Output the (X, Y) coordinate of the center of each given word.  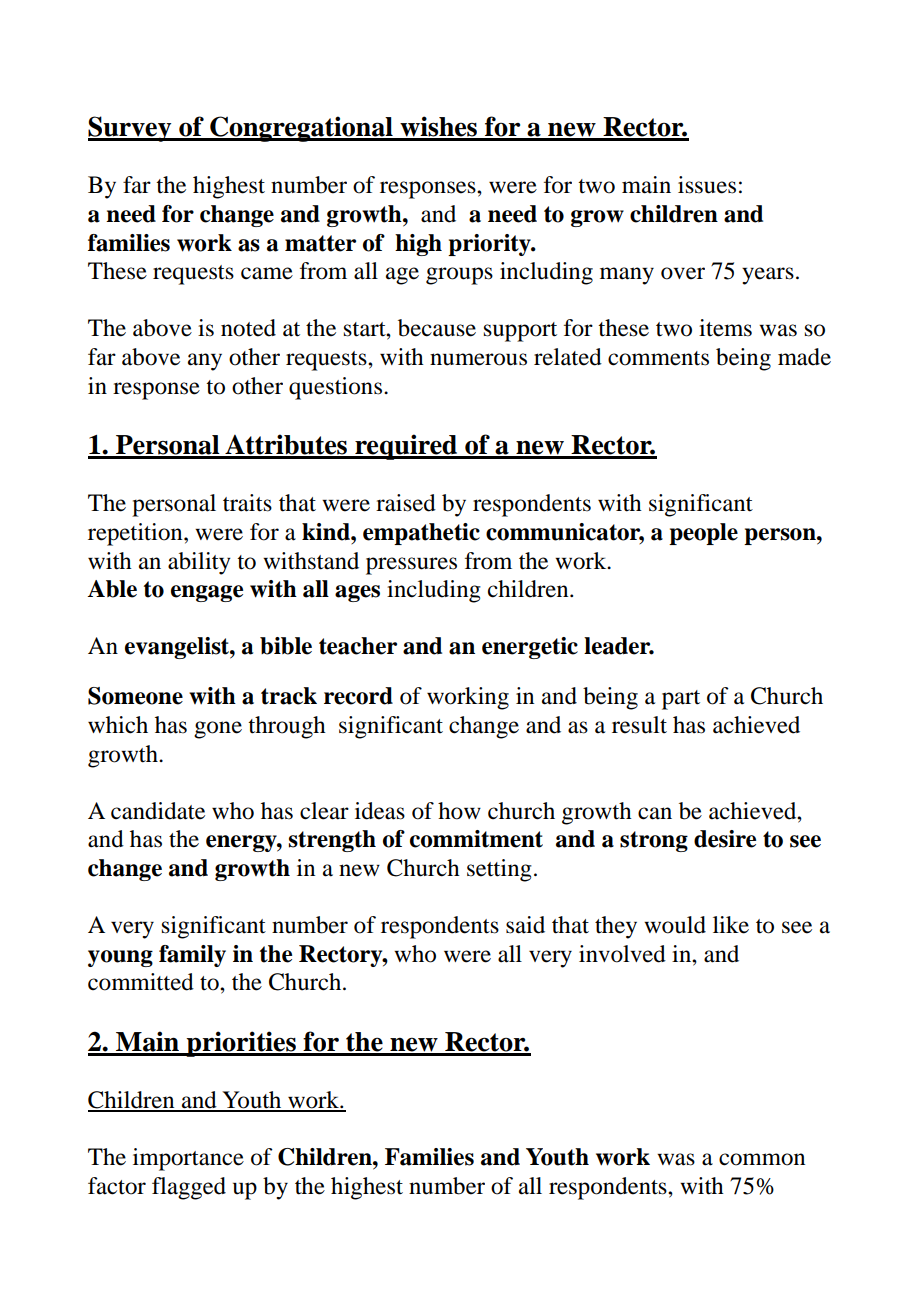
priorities (241, 1044)
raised (406, 503)
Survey (131, 129)
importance (188, 1159)
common (762, 1159)
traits (247, 503)
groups (459, 276)
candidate (158, 811)
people (703, 534)
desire (725, 839)
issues (707, 185)
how (459, 811)
